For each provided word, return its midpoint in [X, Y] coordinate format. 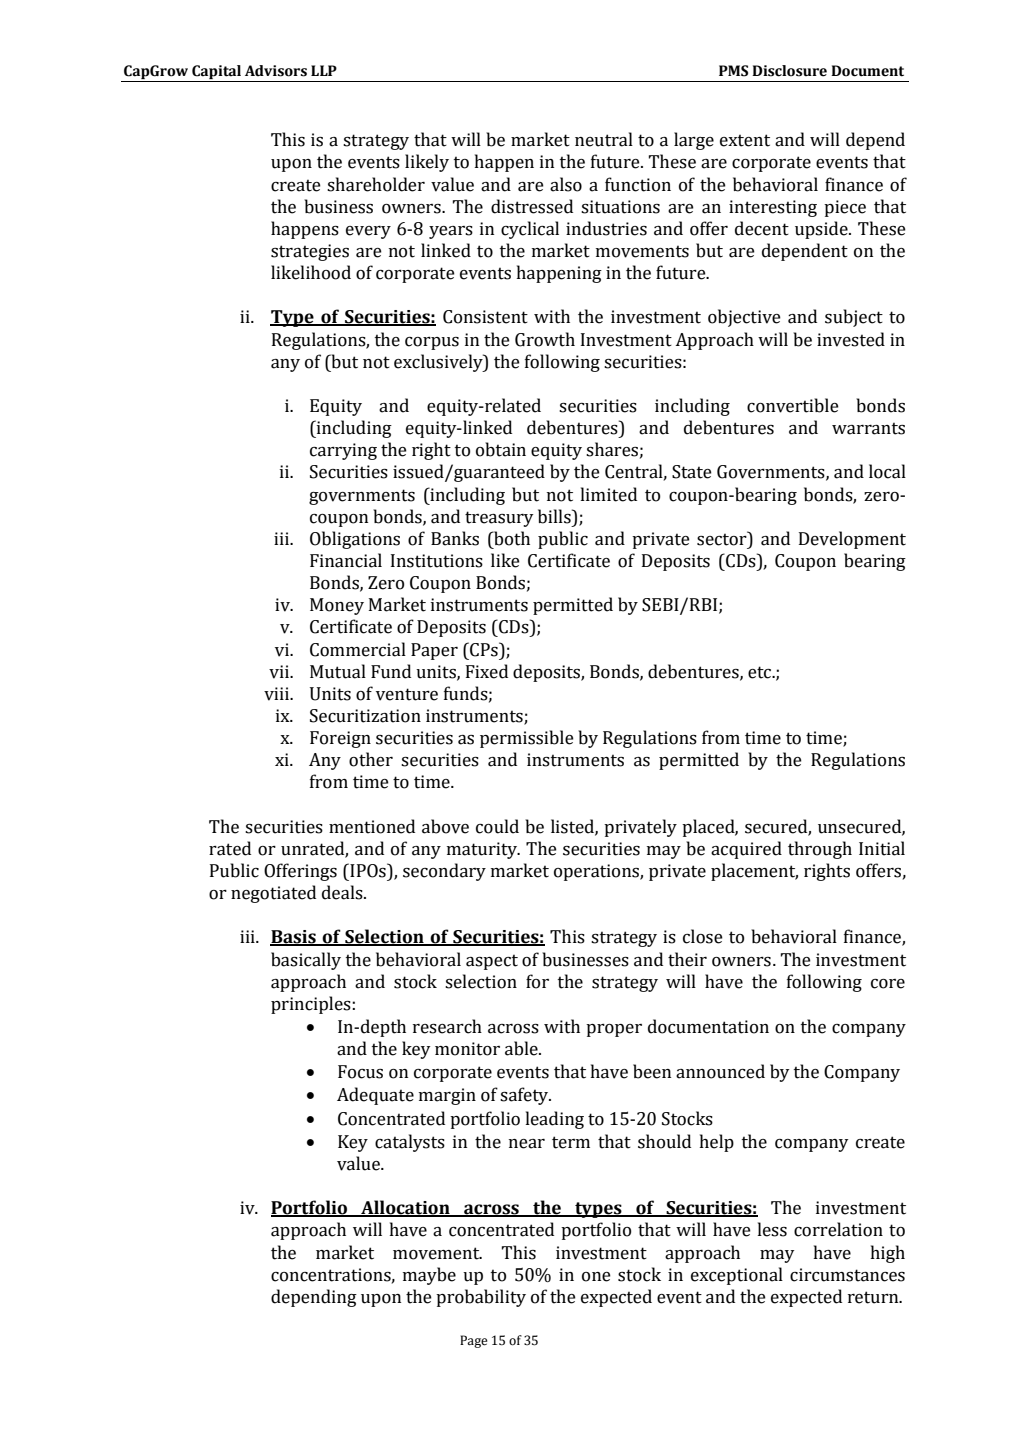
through [820, 850]
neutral [604, 139]
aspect [492, 962]
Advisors [276, 71]
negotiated [273, 894]
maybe [429, 1276]
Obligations [355, 540]
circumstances [847, 1275]
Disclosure [789, 71]
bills [555, 516]
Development [852, 540]
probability [481, 1298]
